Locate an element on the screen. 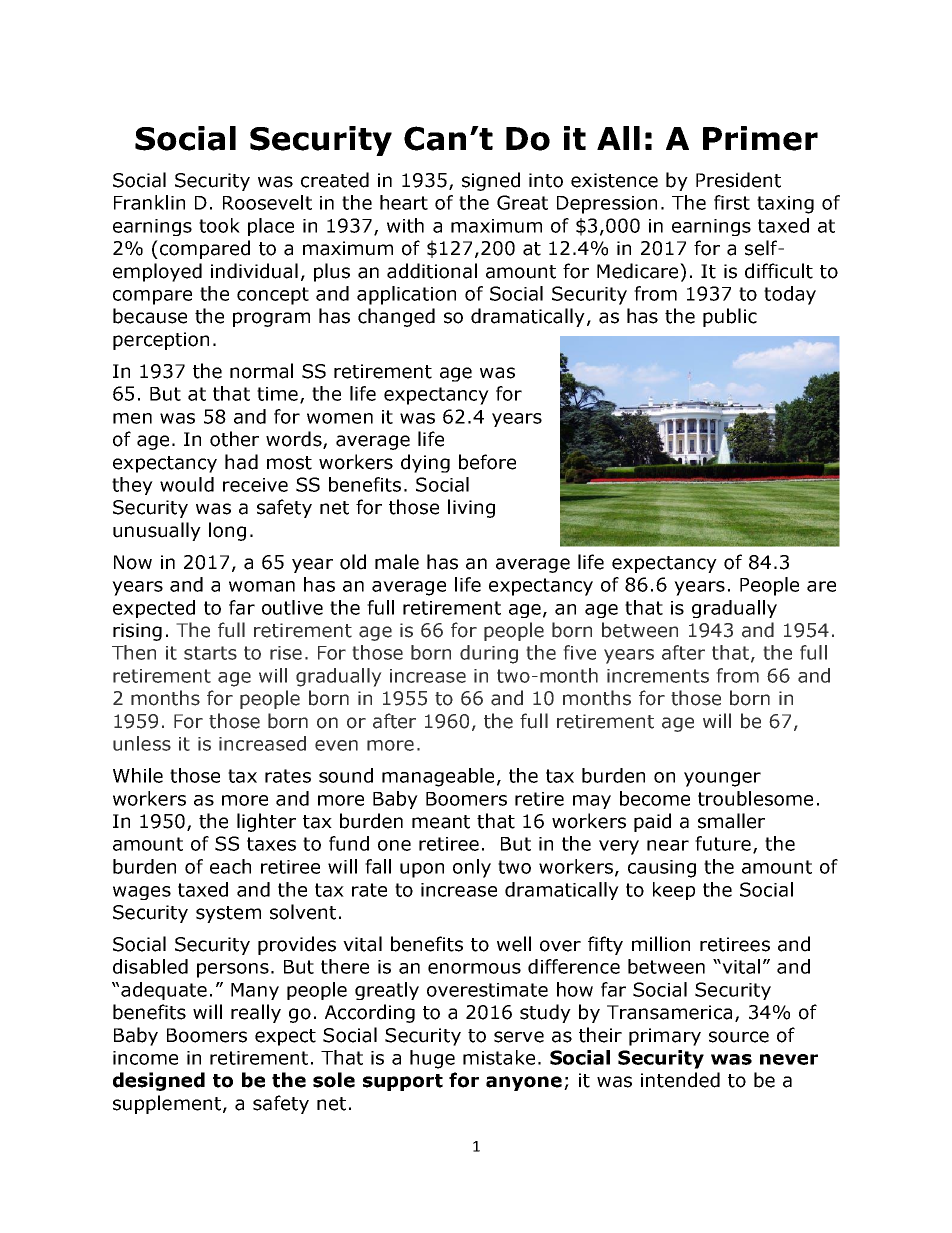  Roosevelt is located at coordinates (267, 202).
